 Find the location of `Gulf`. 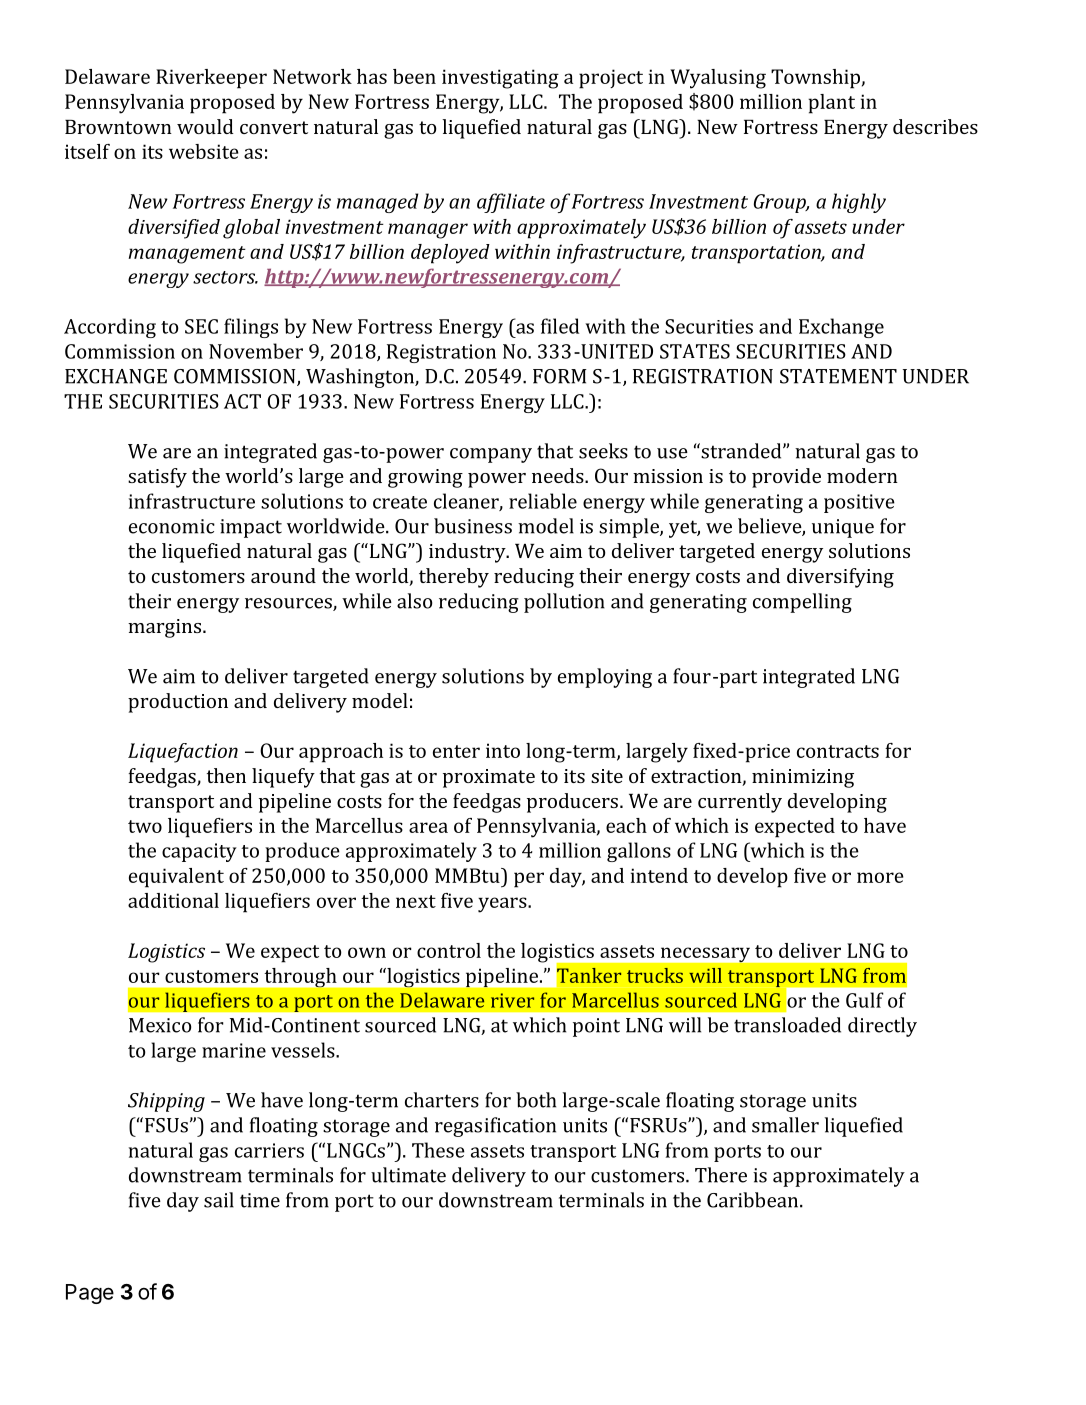

Gulf is located at coordinates (865, 1000).
